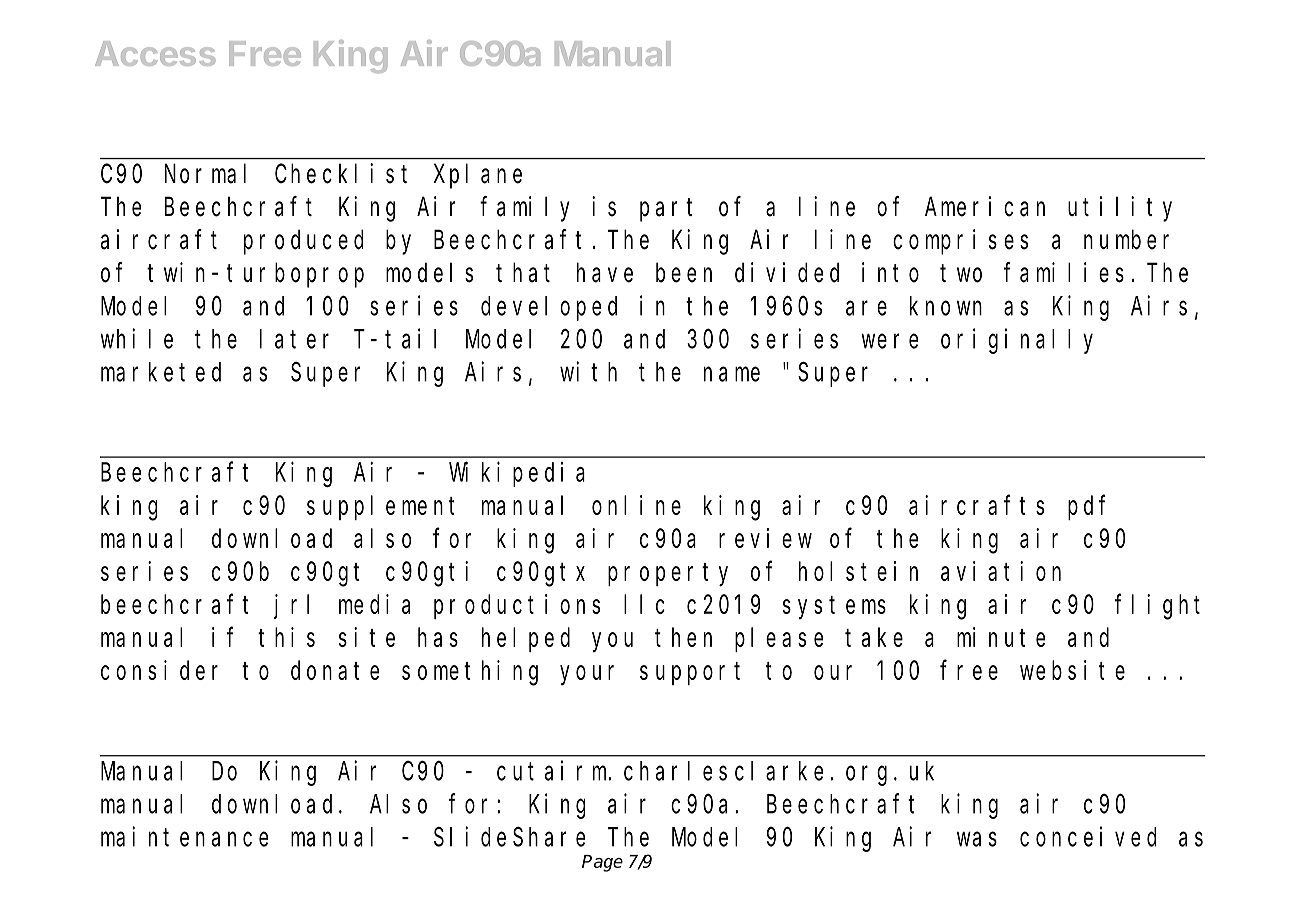  What do you see at coordinates (184, 836) in the screenshot?
I see `maintenance` at bounding box center [184, 836].
